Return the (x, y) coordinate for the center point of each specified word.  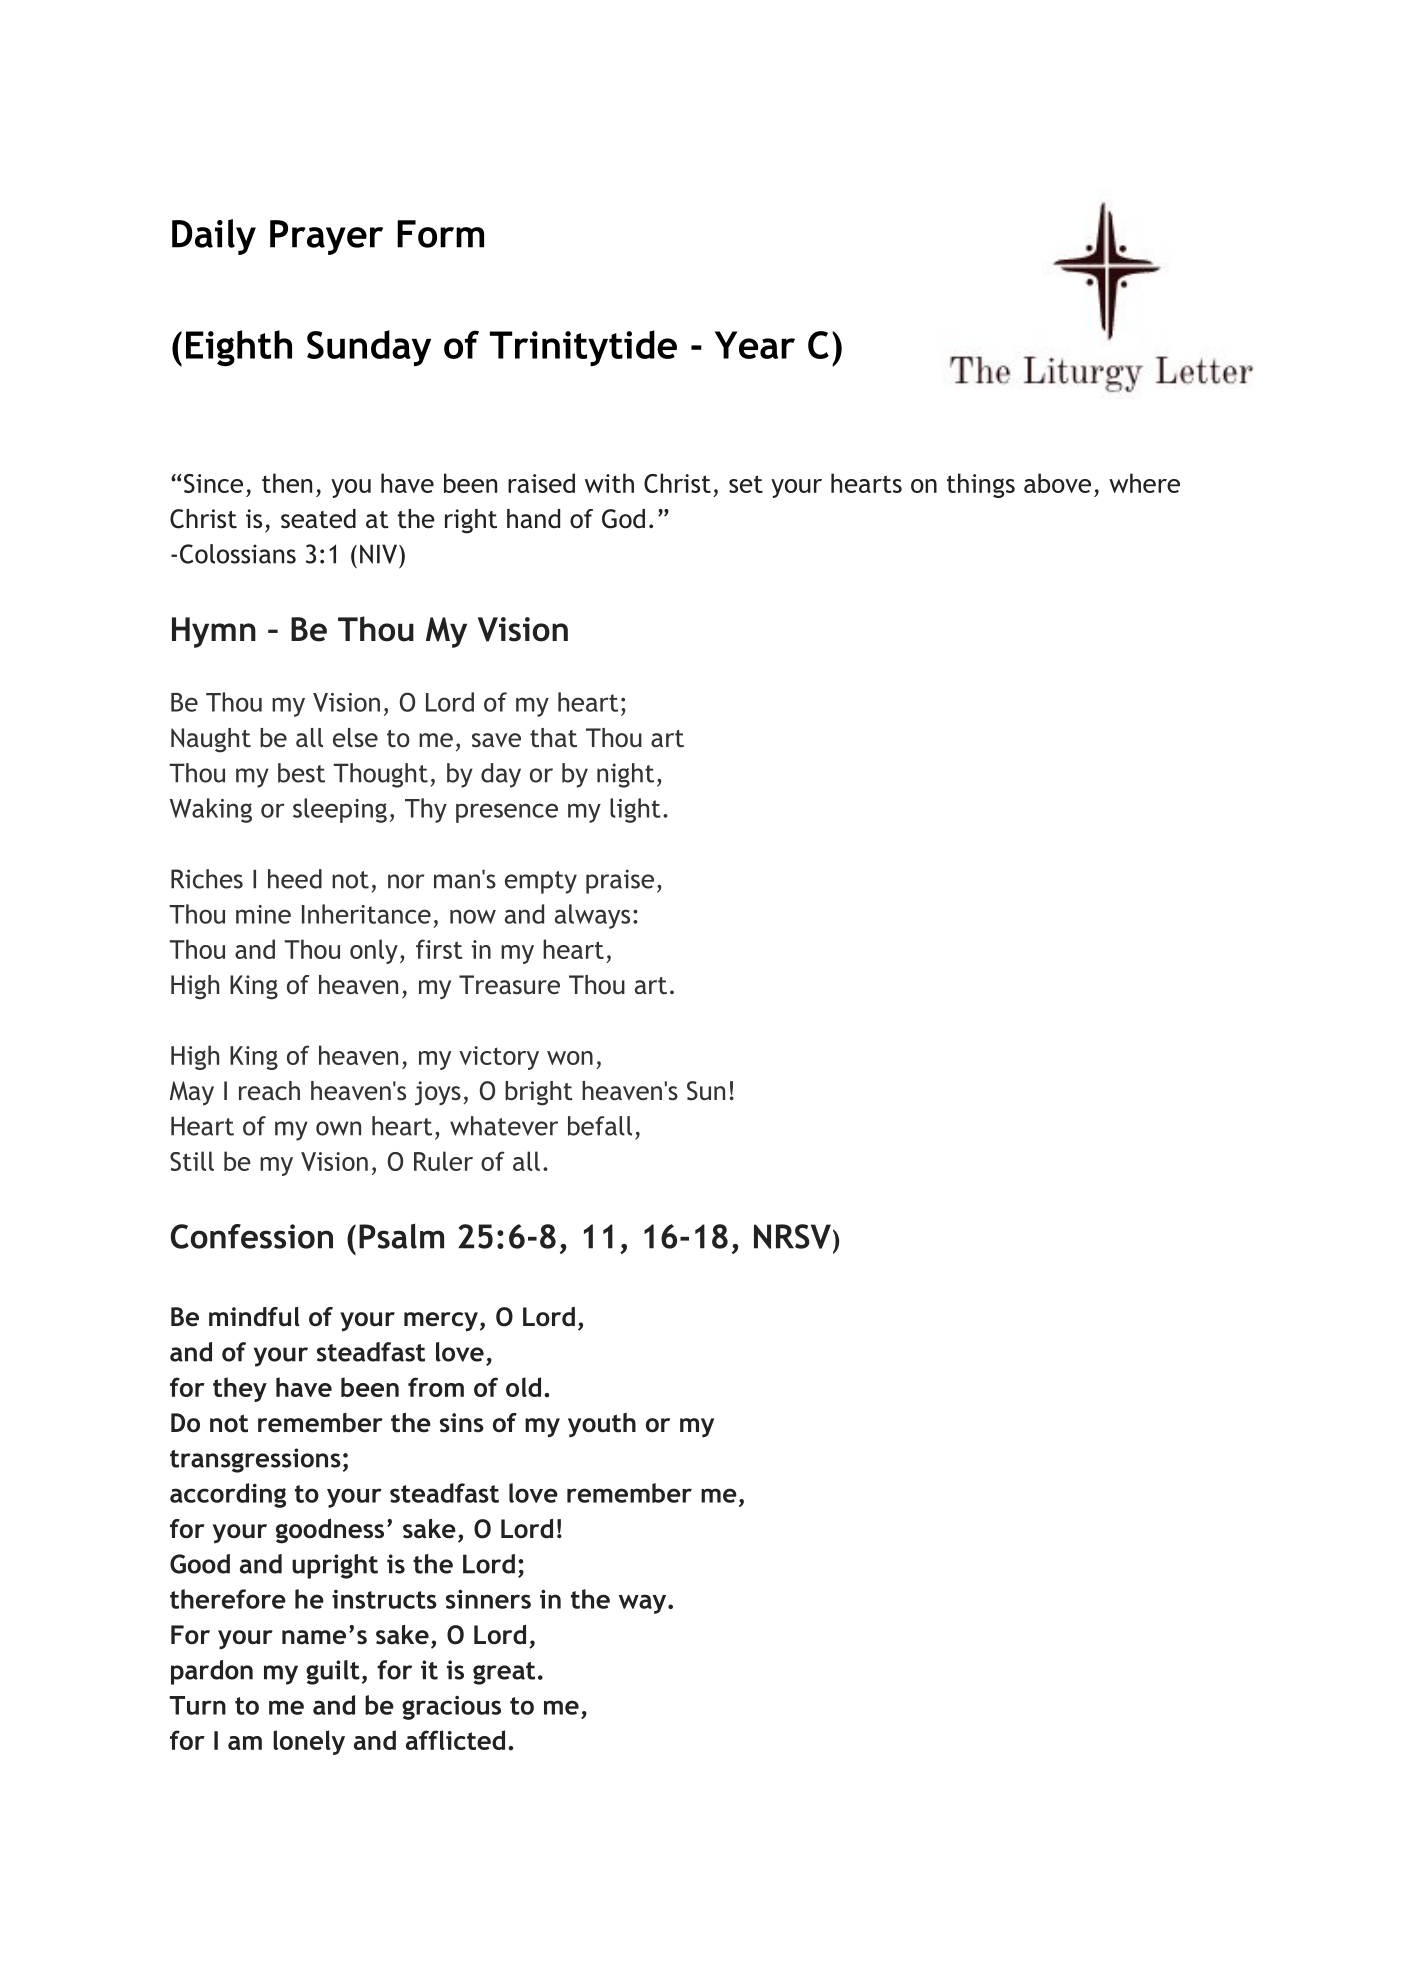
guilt (333, 1672)
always (592, 916)
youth (602, 1425)
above (1057, 483)
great (504, 1673)
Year (755, 345)
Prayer (326, 237)
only (374, 951)
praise (620, 881)
